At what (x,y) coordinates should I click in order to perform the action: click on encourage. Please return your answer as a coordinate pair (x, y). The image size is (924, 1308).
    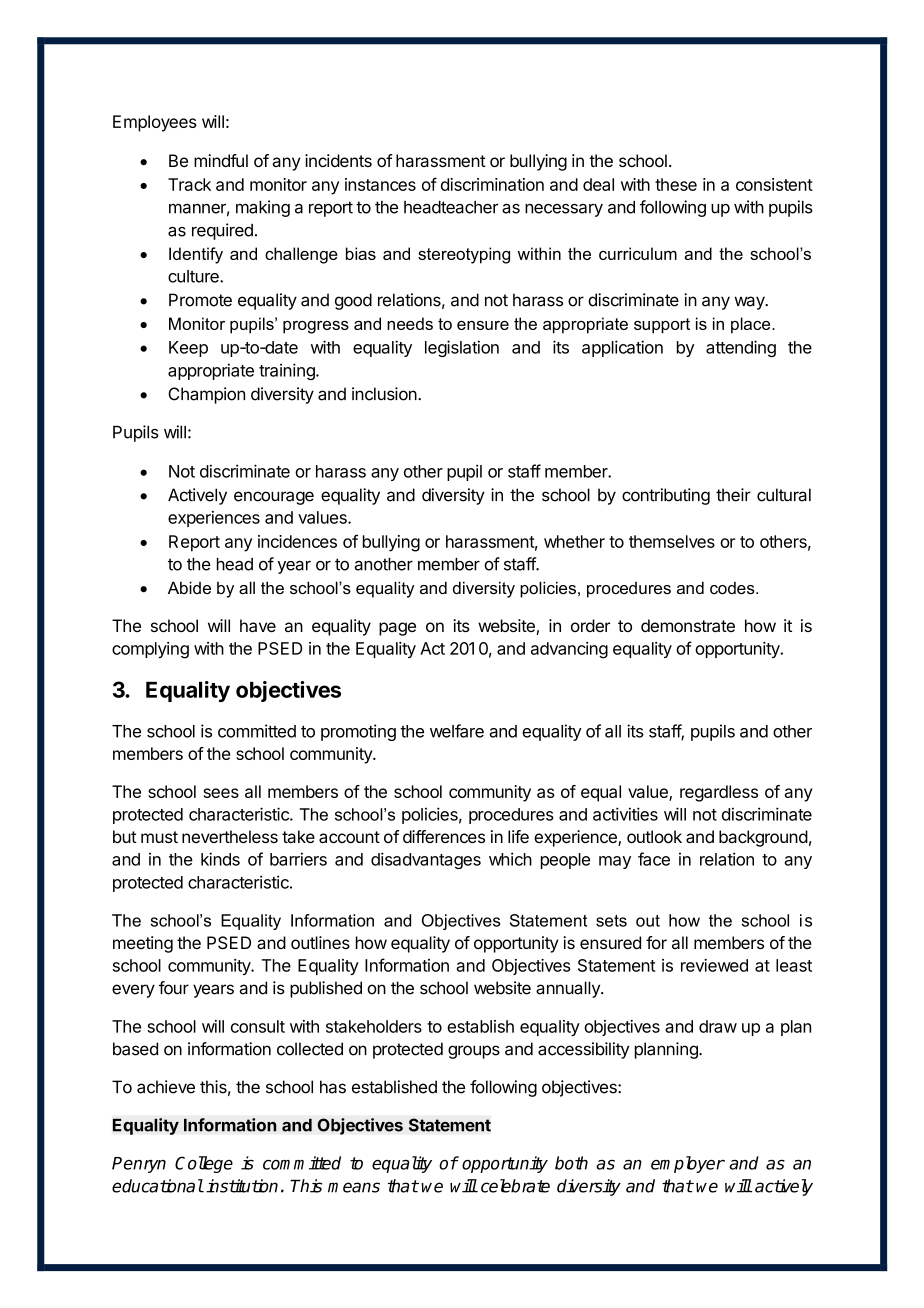
    Looking at the image, I should click on (274, 498).
